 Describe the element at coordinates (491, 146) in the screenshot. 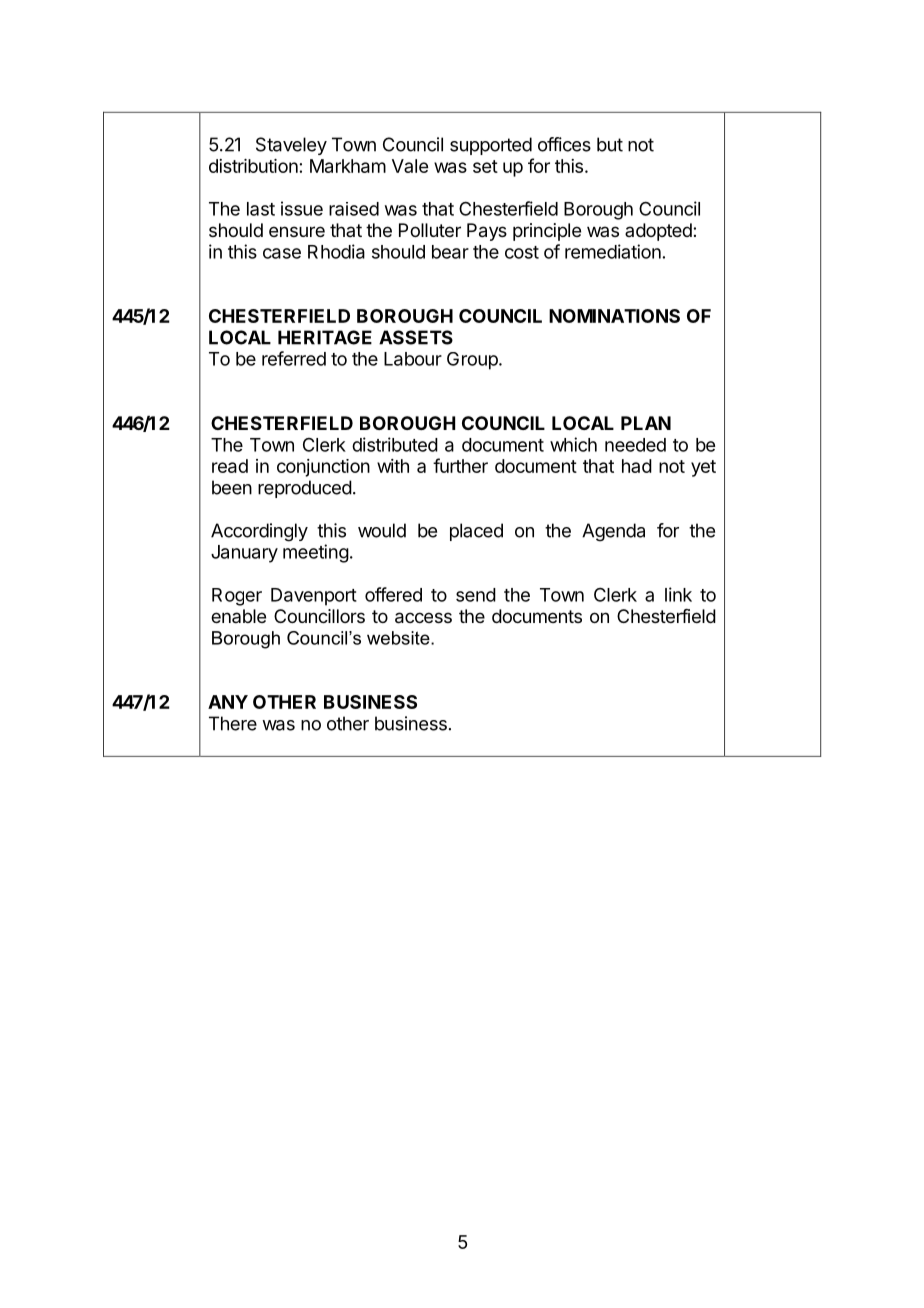

I see `supported` at that location.
